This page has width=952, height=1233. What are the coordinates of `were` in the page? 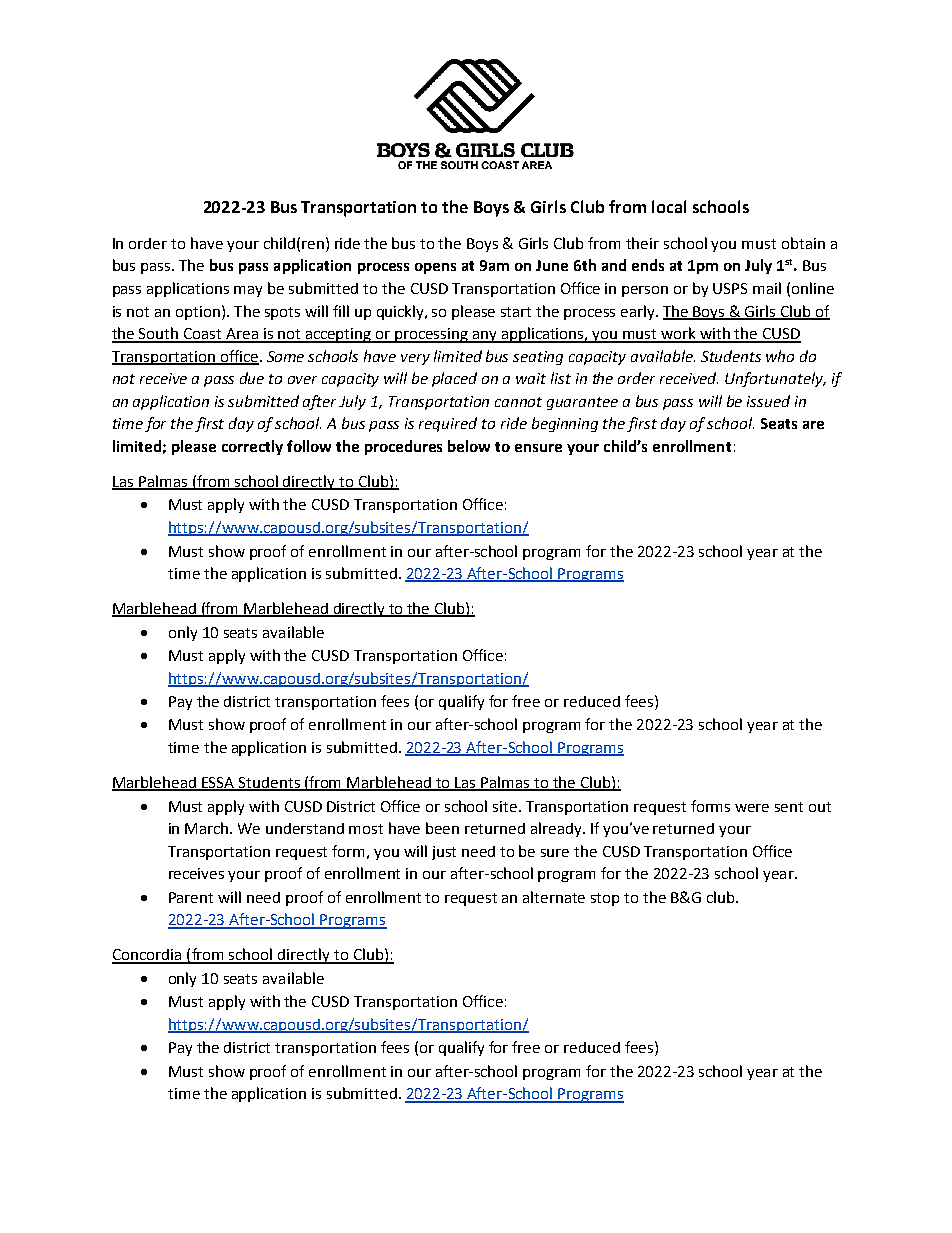 It's located at (752, 808).
